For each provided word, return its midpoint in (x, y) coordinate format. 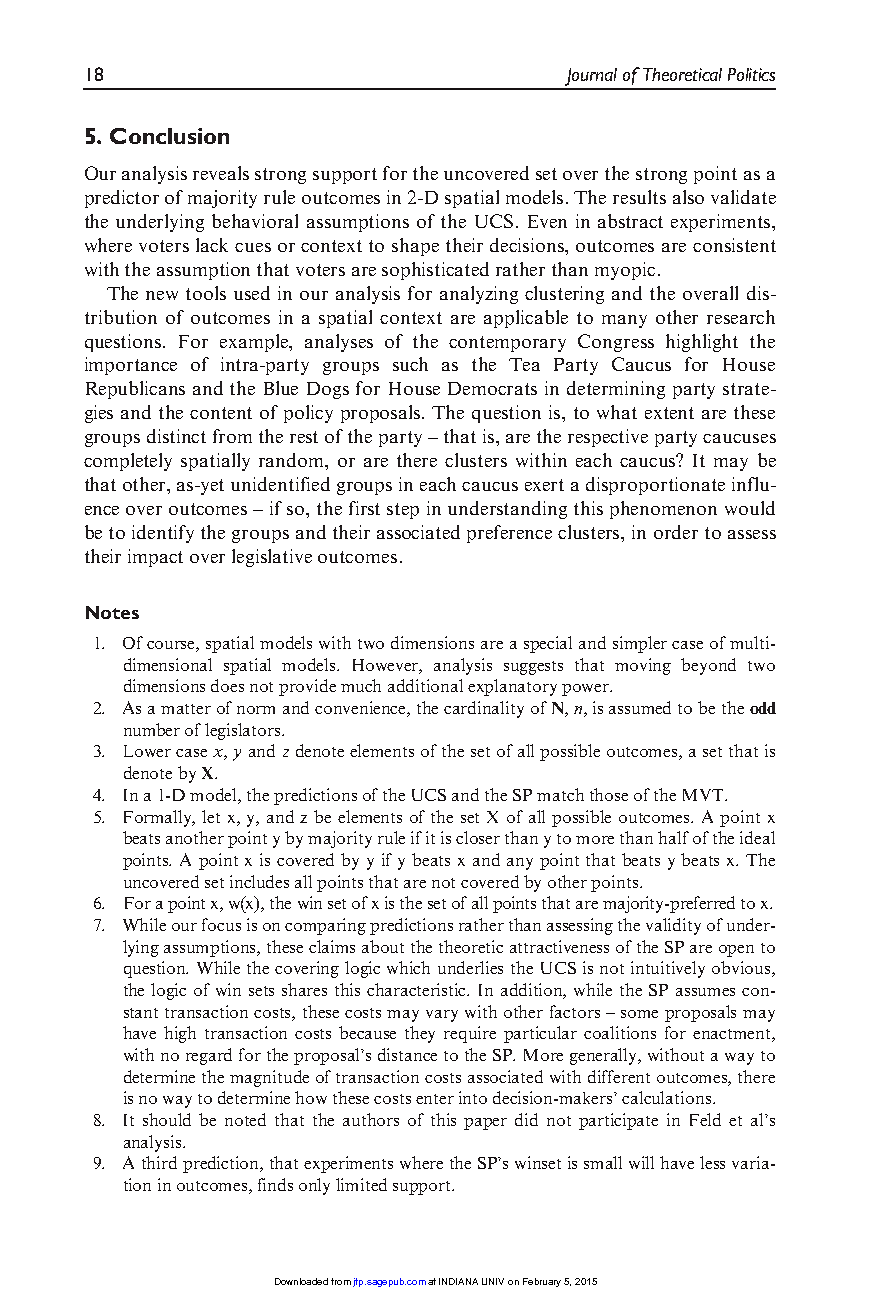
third (159, 1162)
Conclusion (169, 136)
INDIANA (458, 1281)
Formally (159, 818)
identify (163, 534)
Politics (751, 74)
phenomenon (663, 510)
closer (478, 837)
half (673, 837)
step (403, 511)
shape (415, 247)
